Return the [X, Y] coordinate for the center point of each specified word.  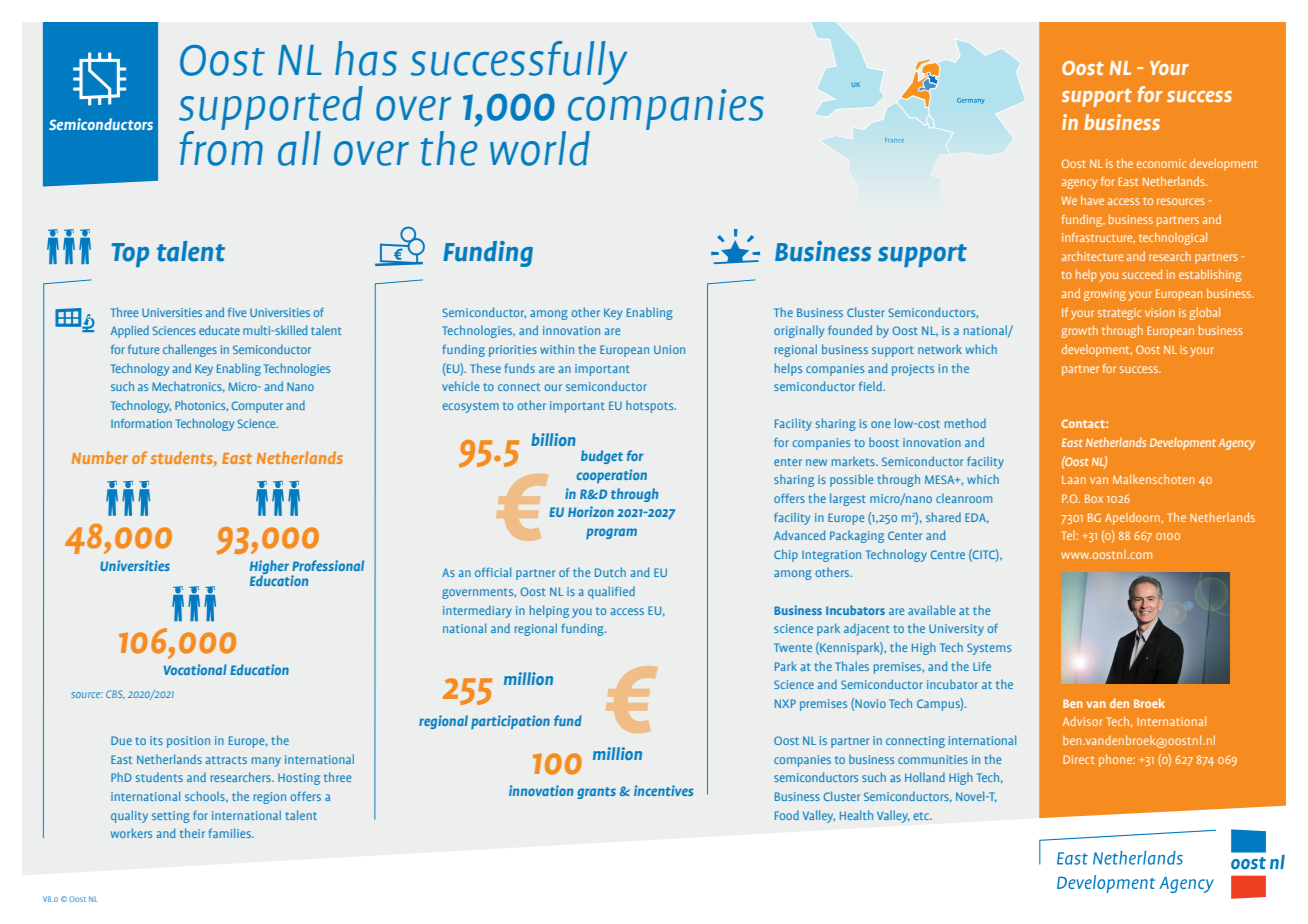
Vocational [195, 669]
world [540, 148]
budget [602, 457]
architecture [1092, 256]
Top [130, 255]
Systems [989, 649]
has [366, 58]
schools [206, 797]
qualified [611, 592]
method [965, 423]
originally [799, 331]
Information [141, 423]
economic [1162, 163]
